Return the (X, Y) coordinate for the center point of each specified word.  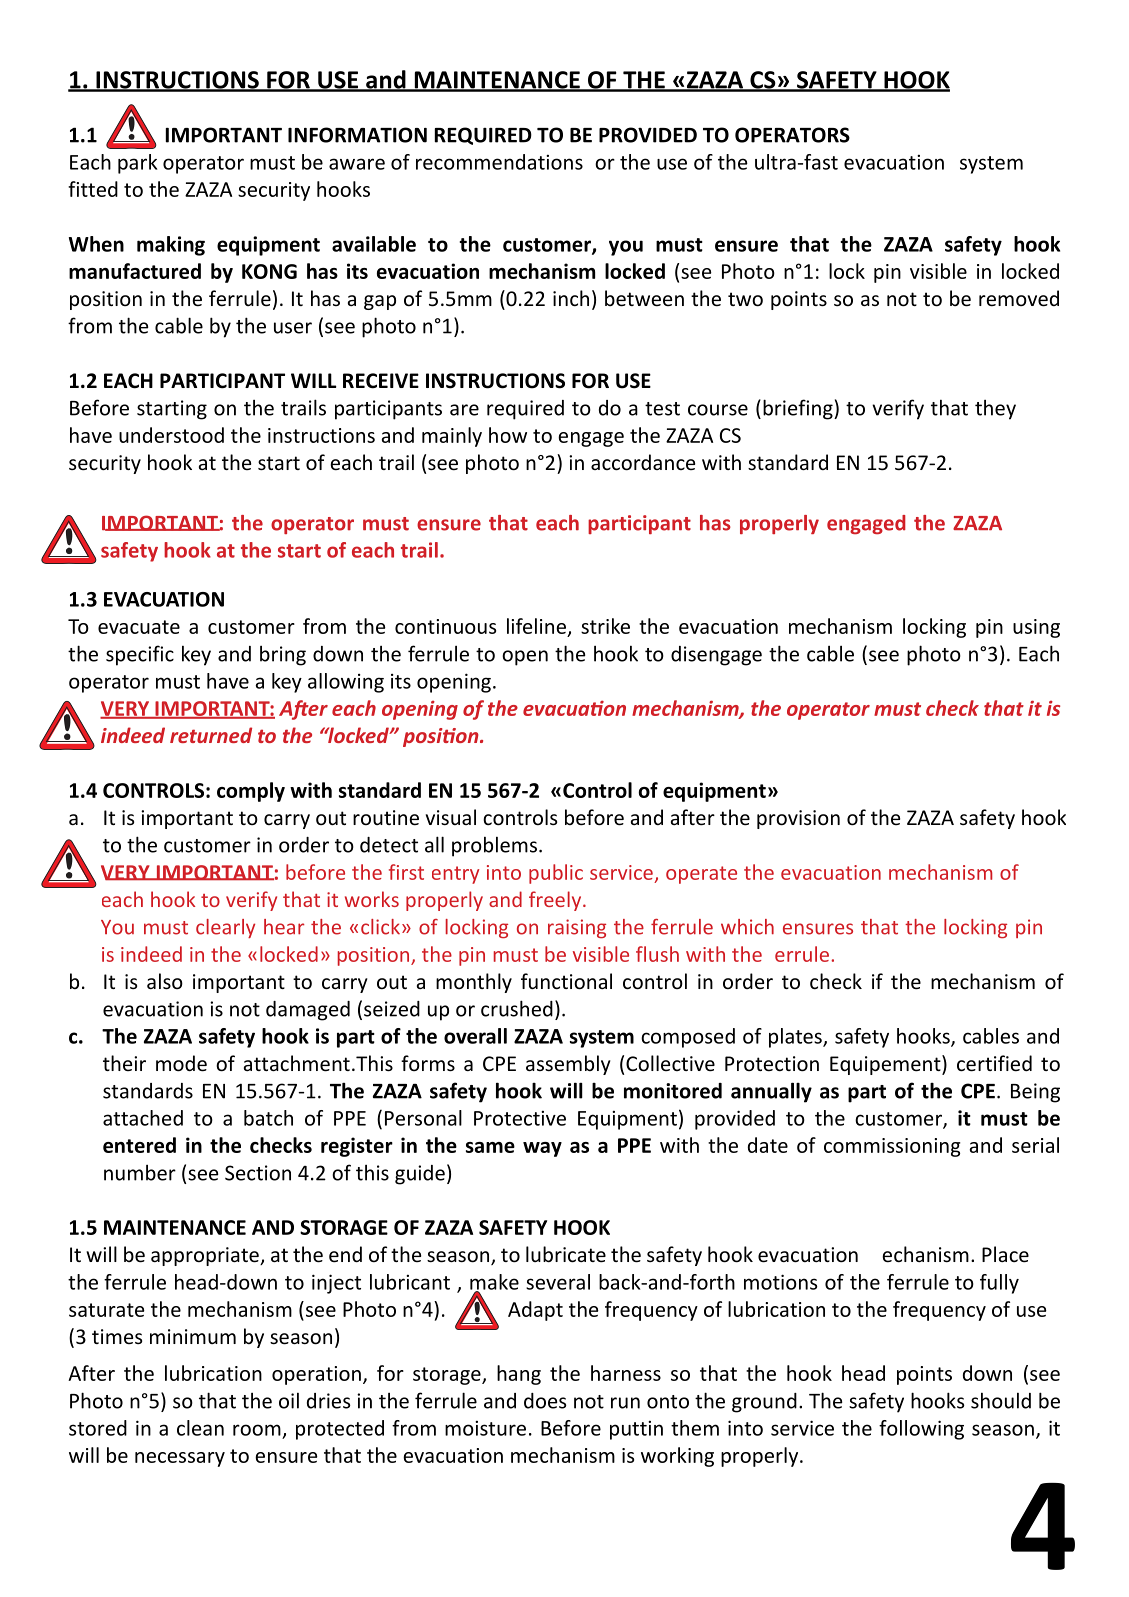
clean (200, 1428)
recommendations (499, 162)
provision (798, 819)
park (137, 164)
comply (251, 792)
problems (494, 847)
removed (1019, 298)
